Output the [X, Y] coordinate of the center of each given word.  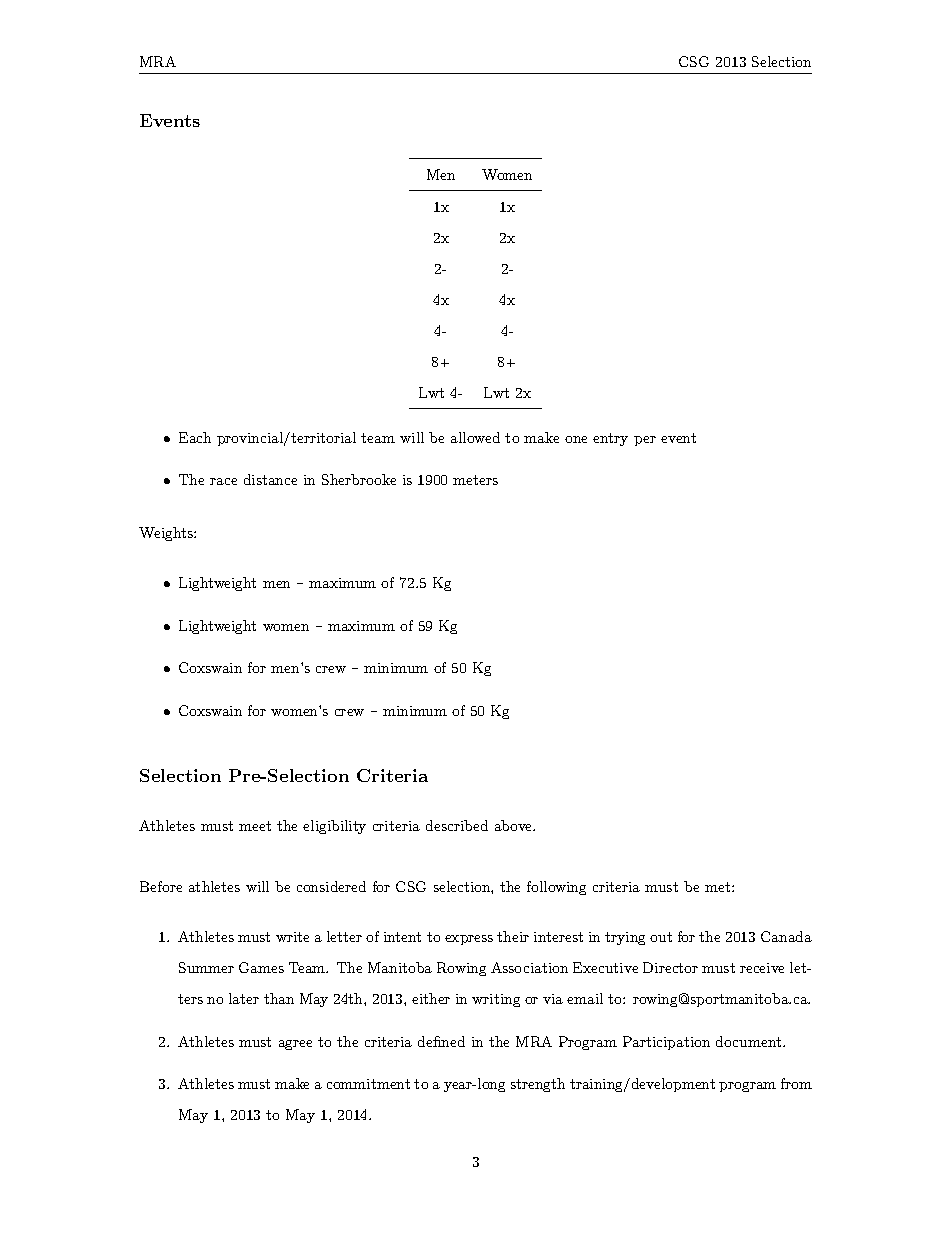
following [556, 888]
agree [295, 1045]
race [223, 481]
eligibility [334, 827]
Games [261, 967]
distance [270, 479]
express [469, 940]
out [661, 937]
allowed [475, 437]
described [457, 825]
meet [255, 826]
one [576, 439]
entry [610, 439]
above [515, 825]
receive [762, 968]
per [645, 441]
